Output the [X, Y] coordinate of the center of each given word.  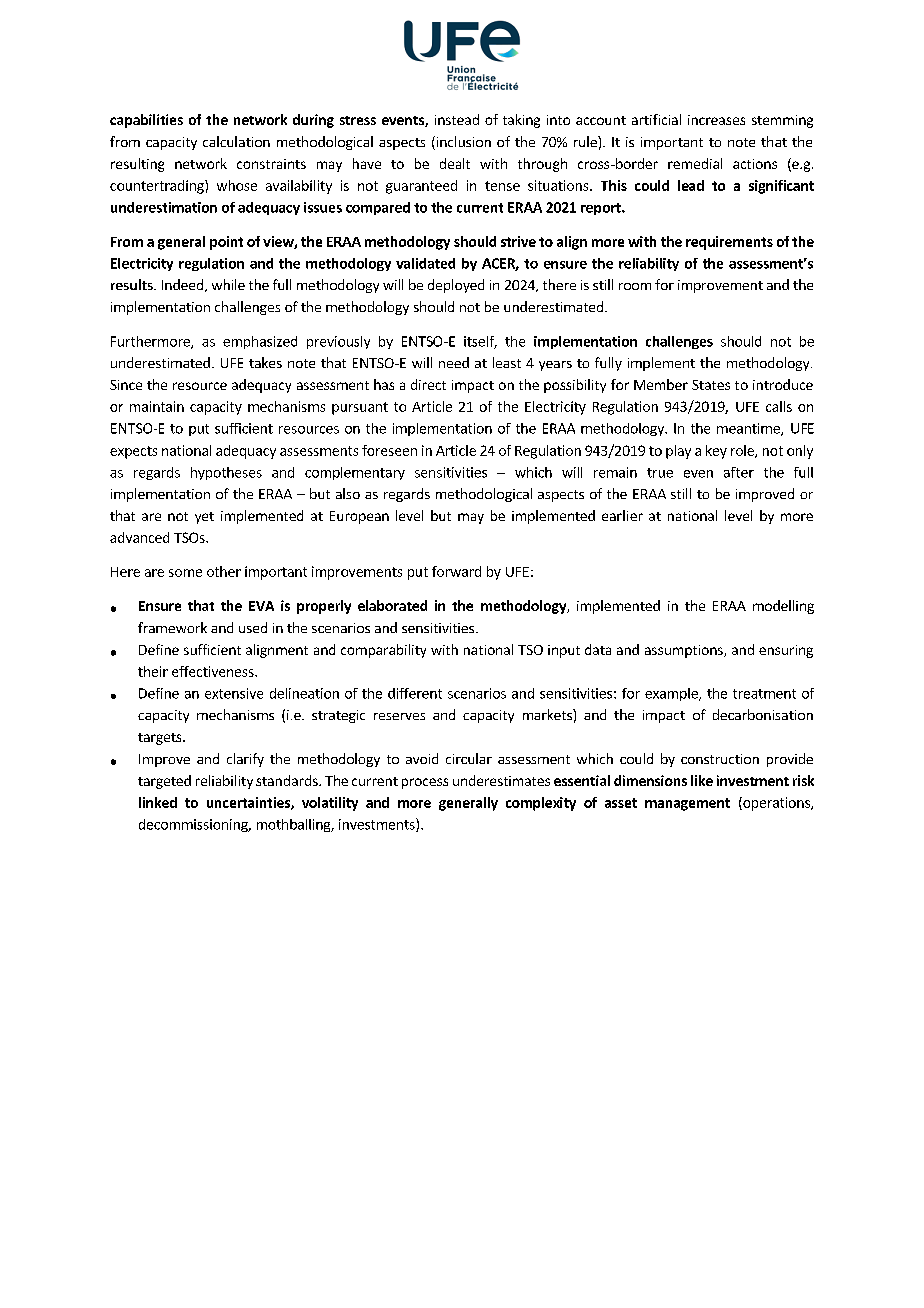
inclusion [462, 143]
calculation [236, 141]
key [716, 452]
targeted [164, 782]
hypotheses [226, 473]
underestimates [501, 780]
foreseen [389, 450]
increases [716, 120]
